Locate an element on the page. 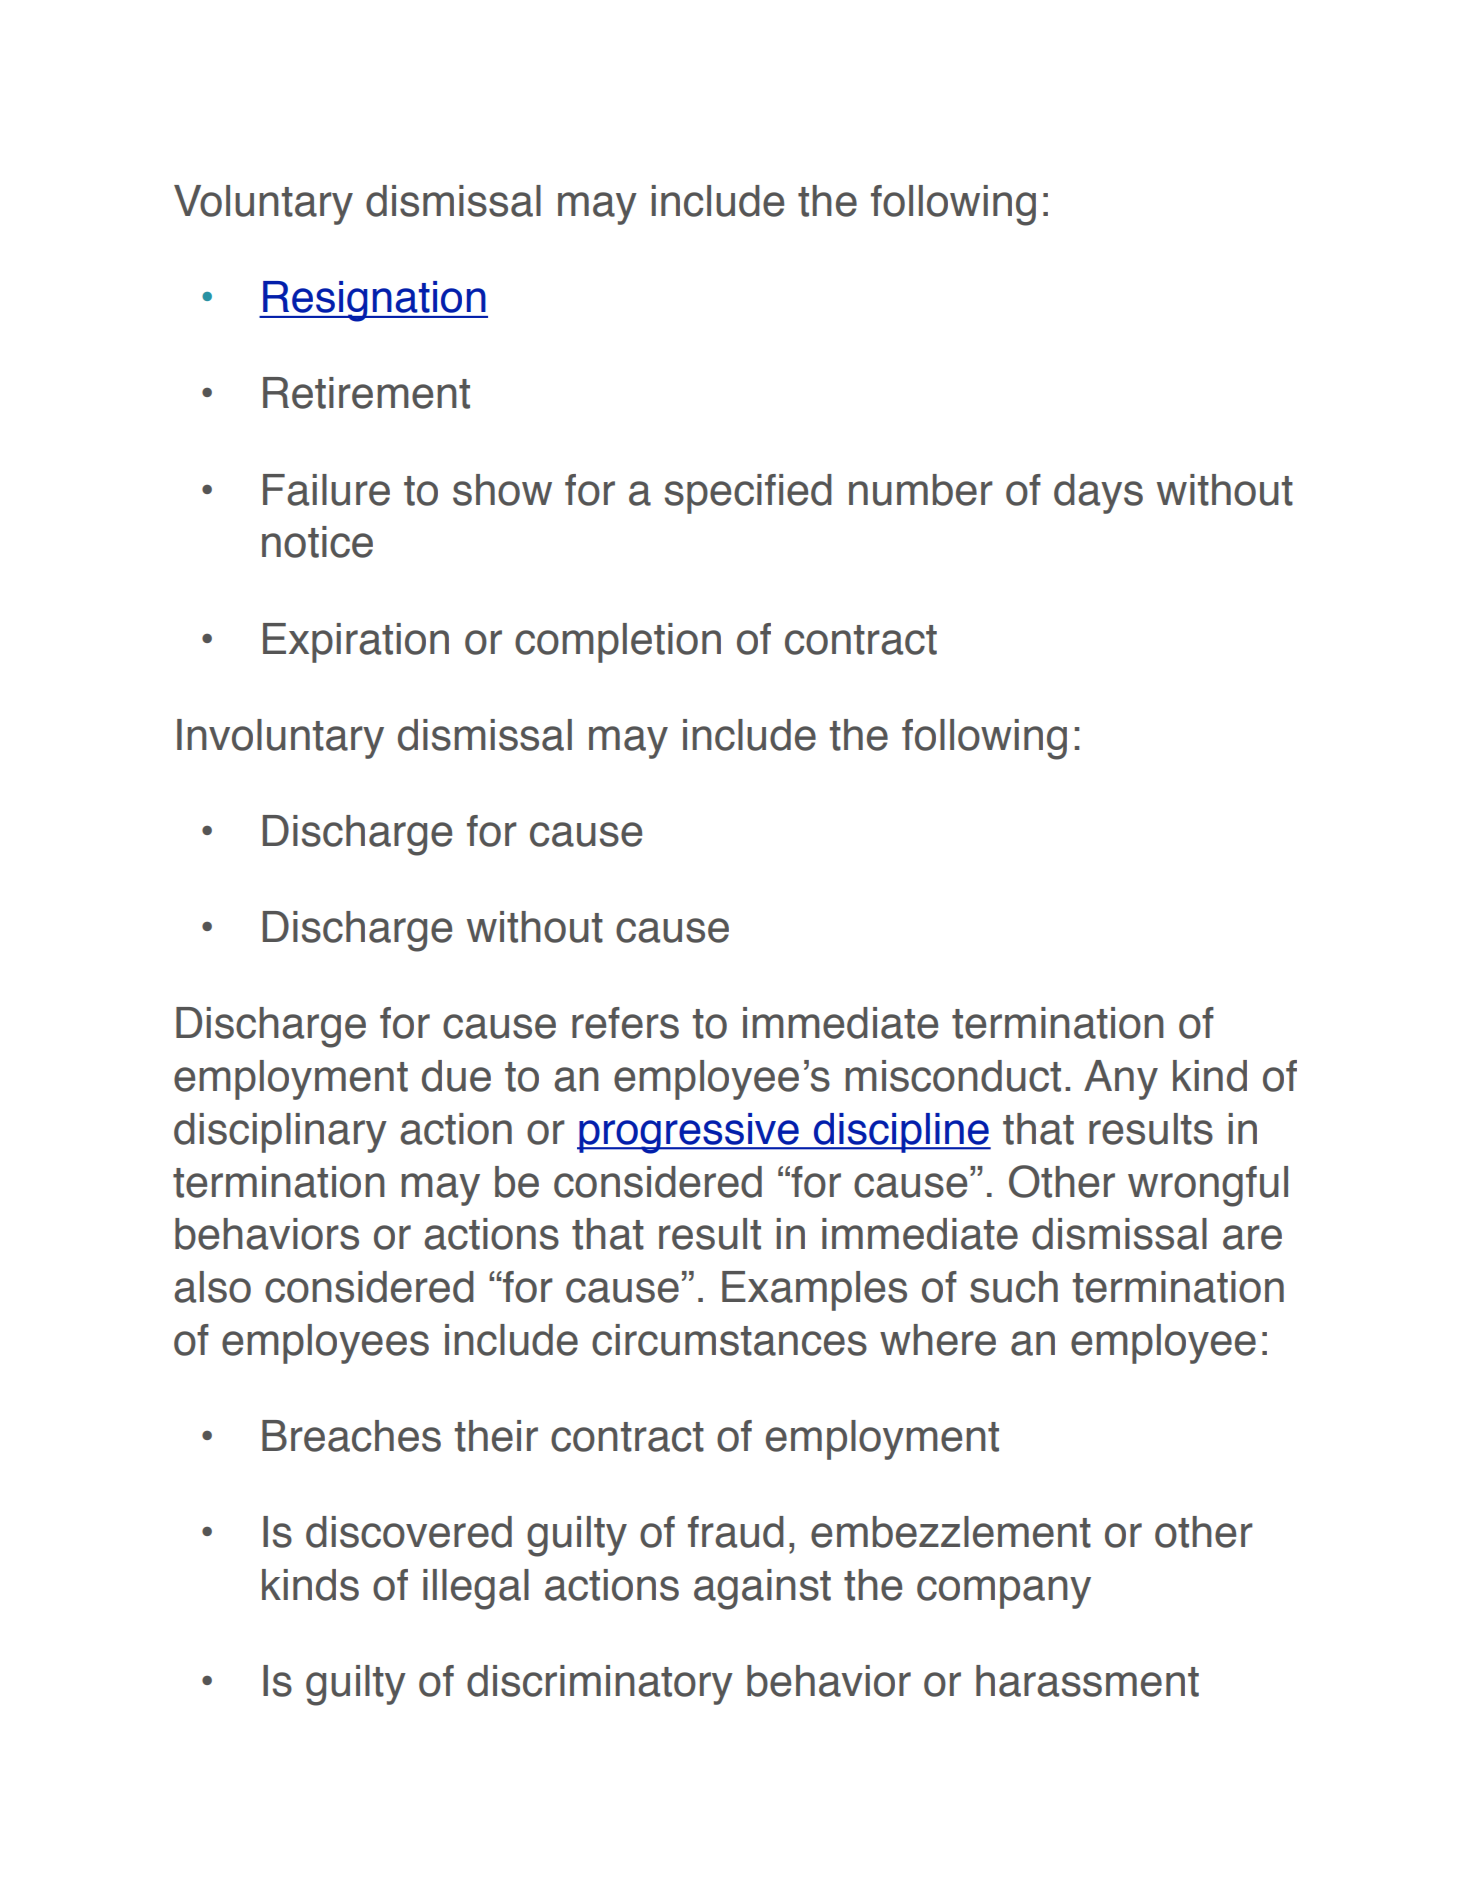 The height and width of the document is (1903, 1471). illegal is located at coordinates (476, 1589).
